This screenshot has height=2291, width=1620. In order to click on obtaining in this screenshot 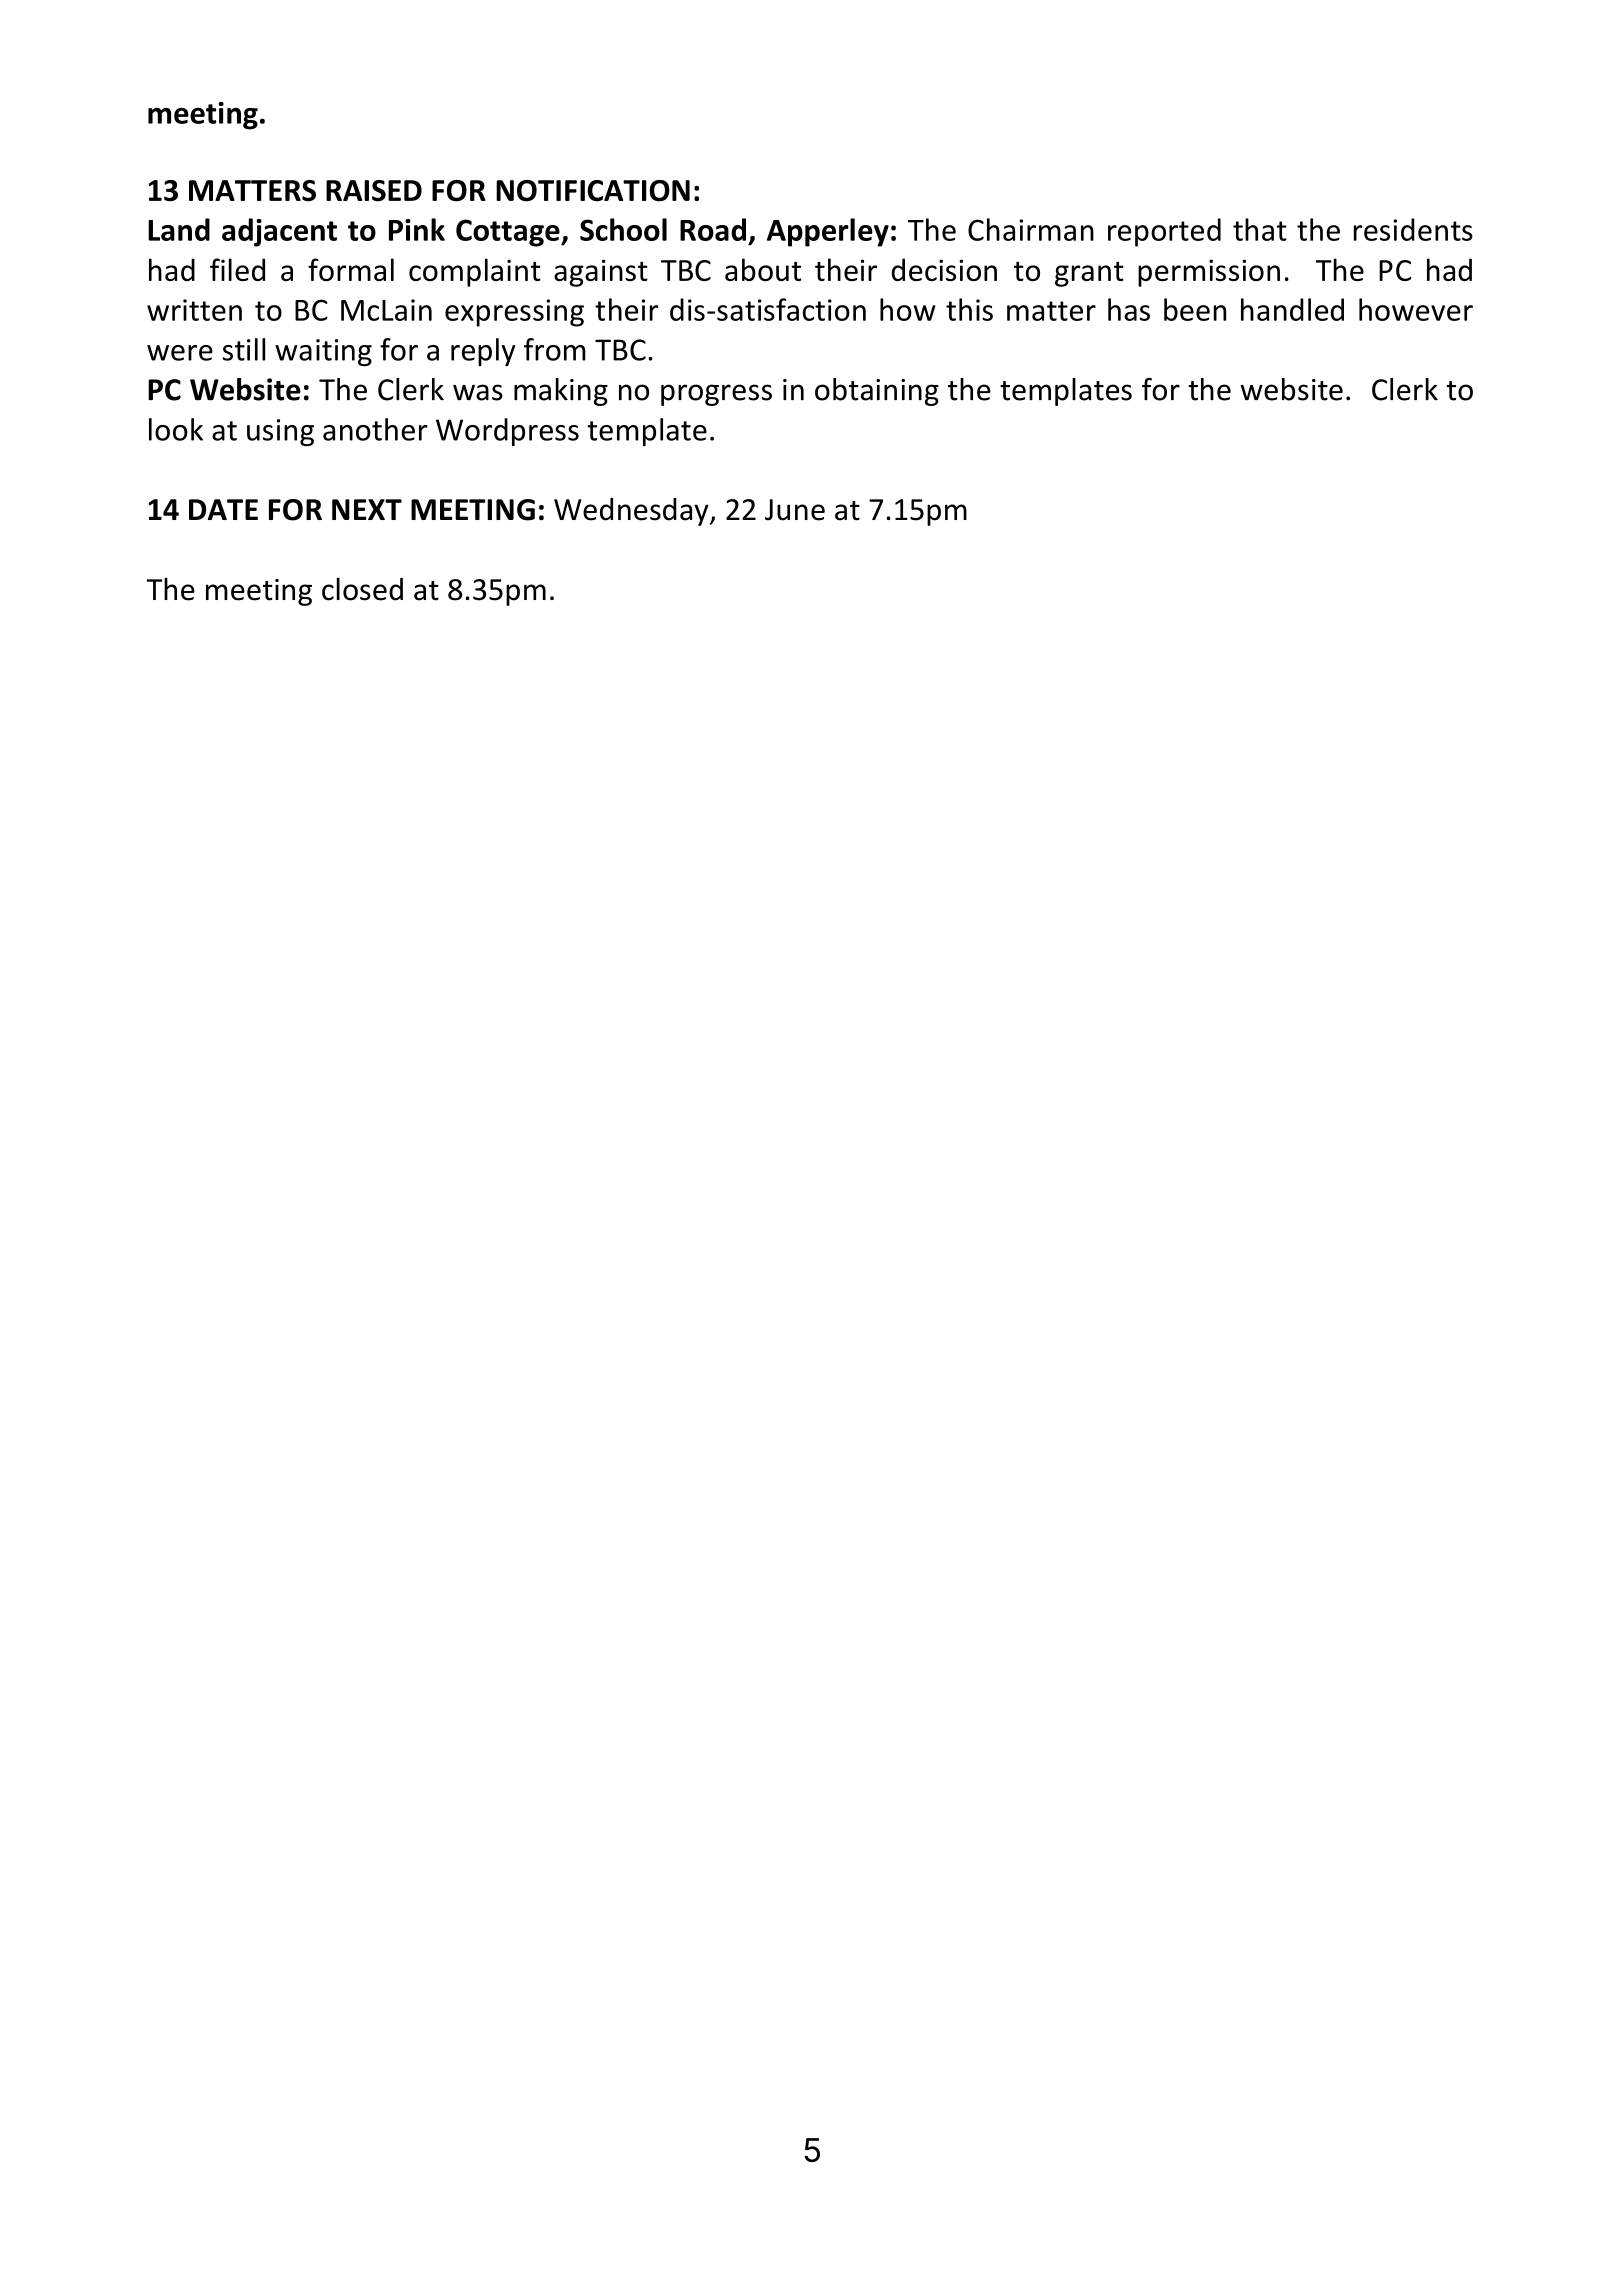, I will do `click(877, 392)`.
